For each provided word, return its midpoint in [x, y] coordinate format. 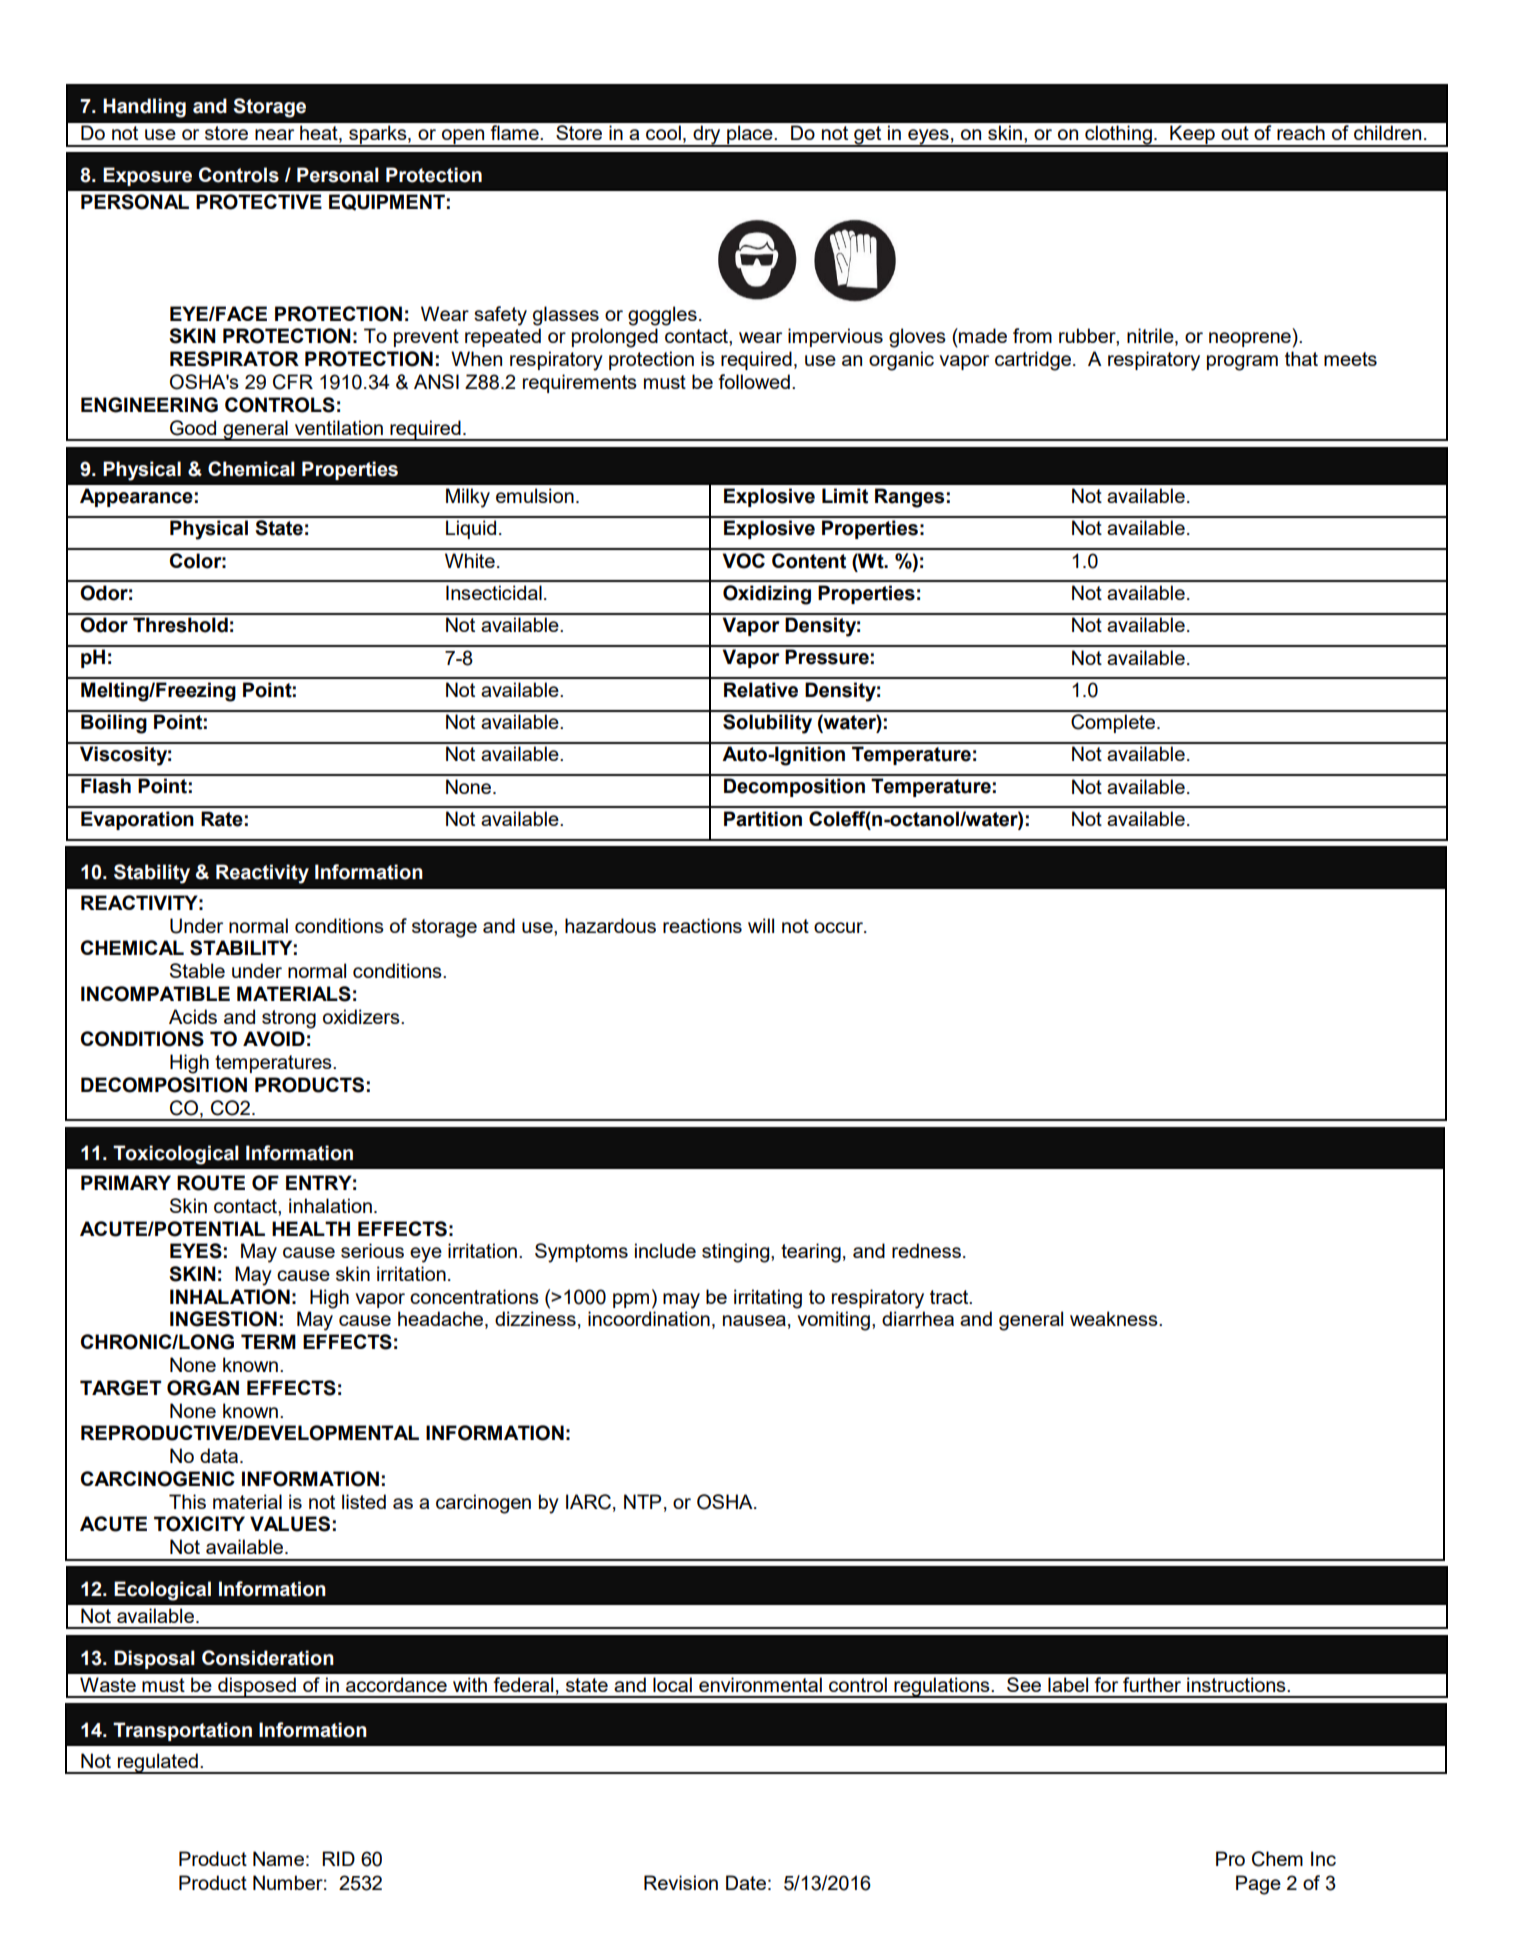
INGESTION [223, 1319]
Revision [681, 1882]
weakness [1115, 1318]
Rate [222, 819]
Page [1258, 1885]
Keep [1192, 136]
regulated [157, 1763]
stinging [737, 1253]
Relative [761, 690]
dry [707, 136]
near [274, 134]
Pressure [827, 657]
